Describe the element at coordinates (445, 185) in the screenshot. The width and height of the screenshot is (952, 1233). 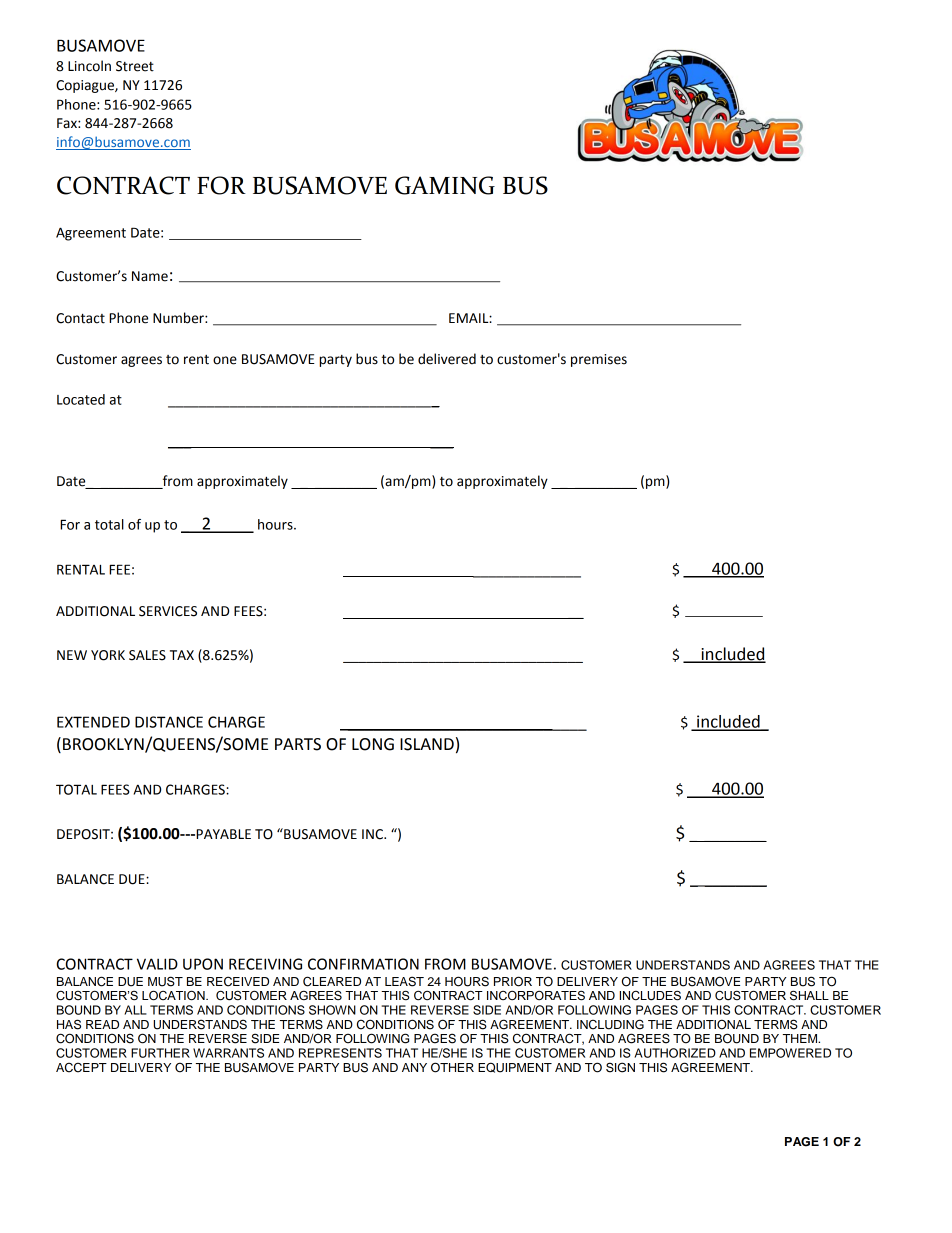
I see `GAMING` at that location.
